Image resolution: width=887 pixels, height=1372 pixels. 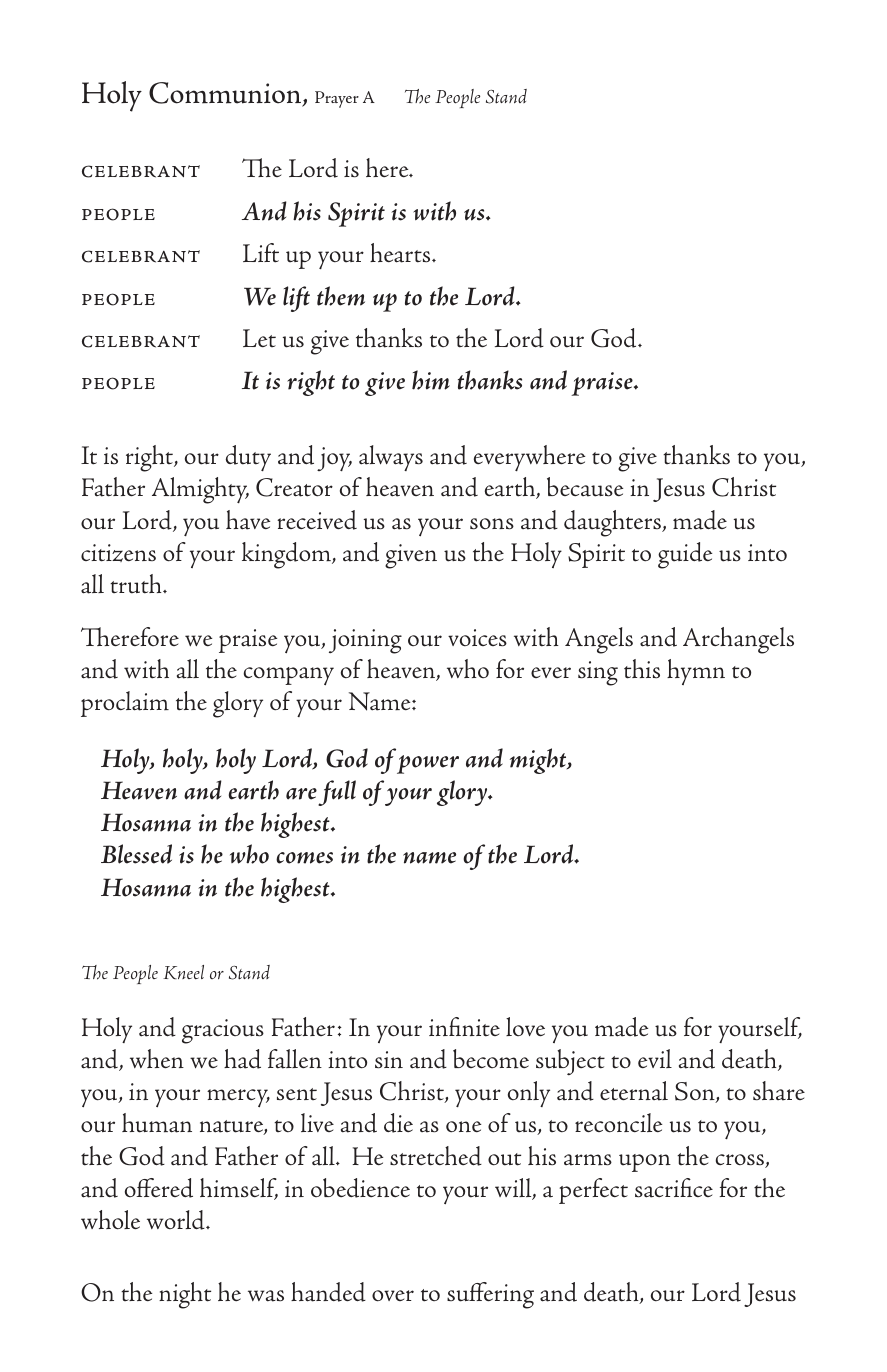 What do you see at coordinates (674, 1188) in the screenshot?
I see `sacrifice` at bounding box center [674, 1188].
